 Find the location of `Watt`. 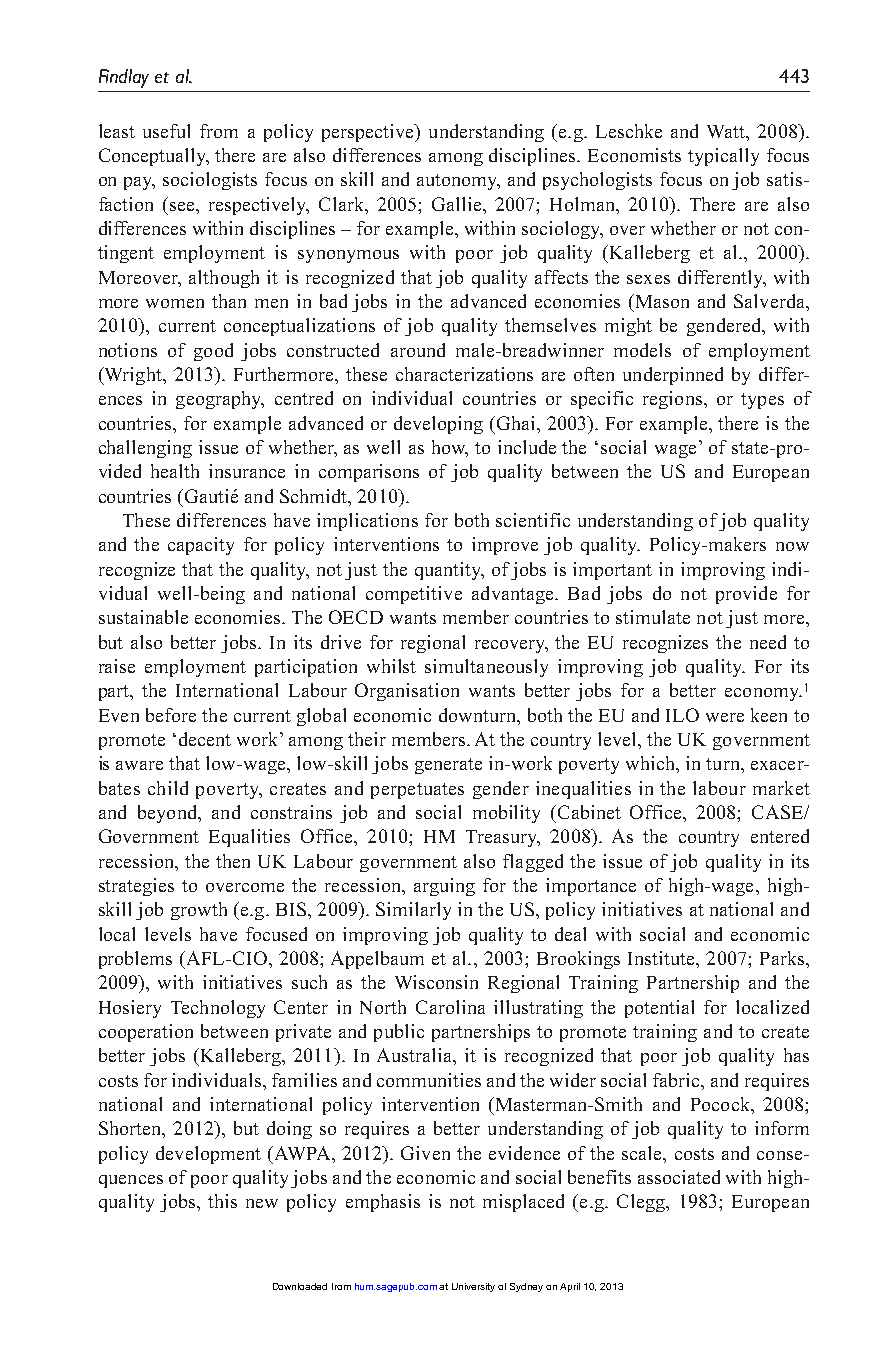

Watt is located at coordinates (727, 131).
